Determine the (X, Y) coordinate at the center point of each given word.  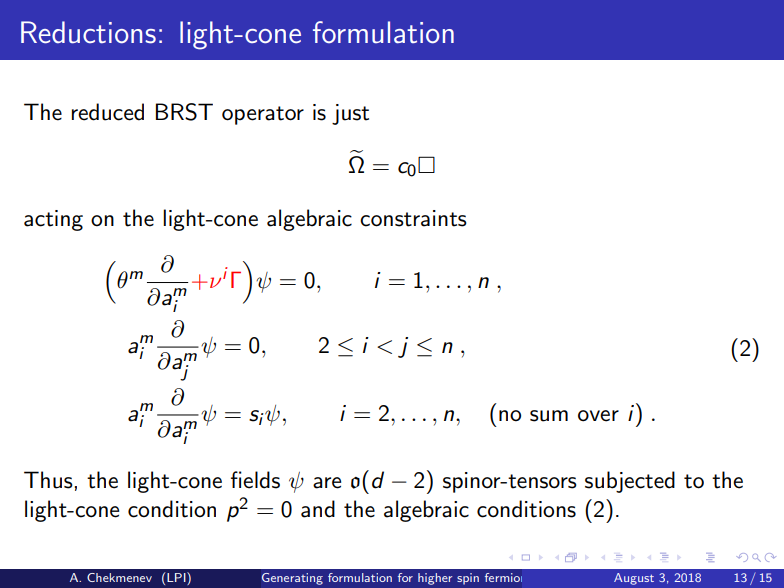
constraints (413, 218)
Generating (292, 579)
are (327, 483)
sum (549, 416)
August (634, 579)
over (598, 416)
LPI (177, 578)
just (350, 114)
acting (53, 220)
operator (263, 115)
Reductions (88, 32)
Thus (48, 480)
